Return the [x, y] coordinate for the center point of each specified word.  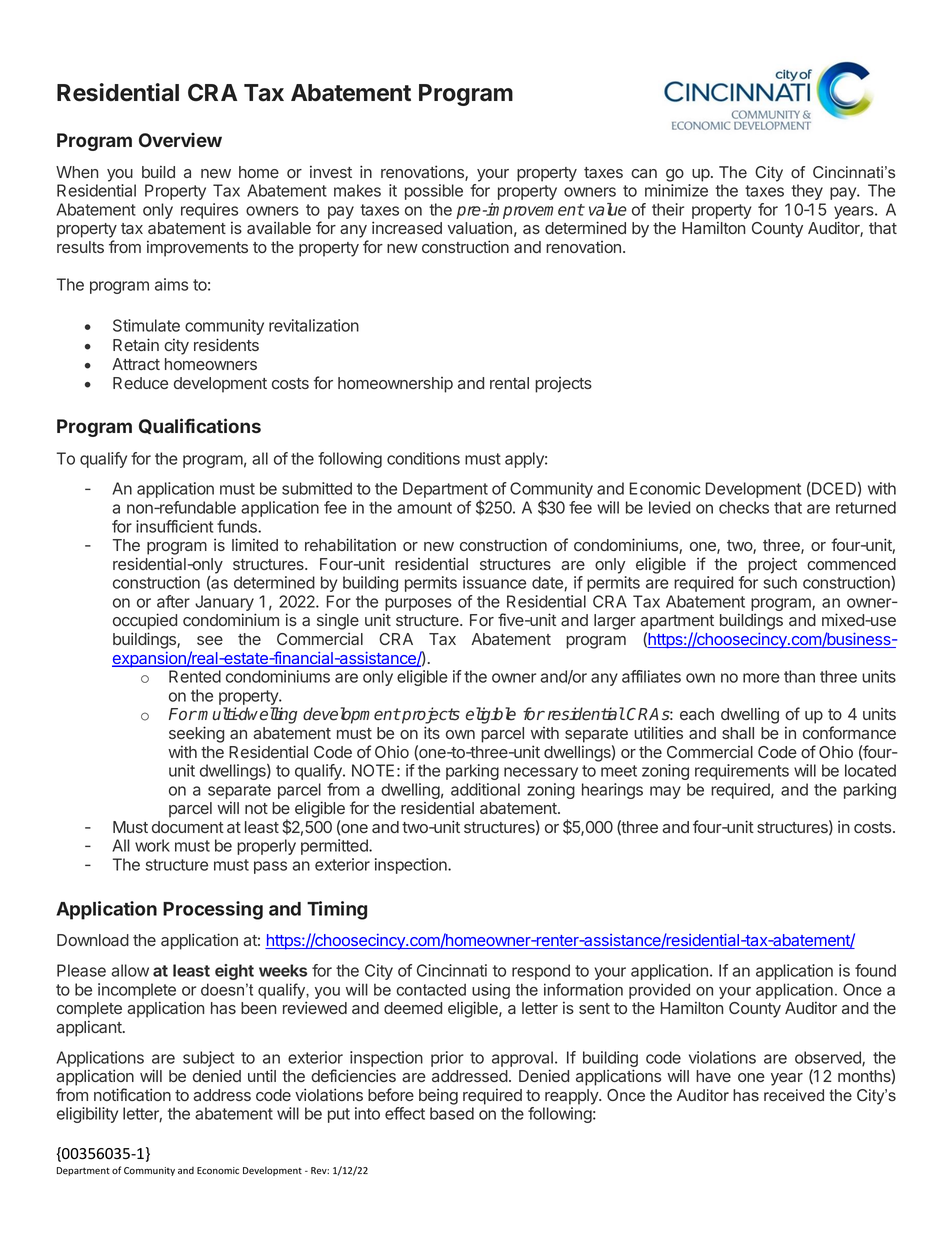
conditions [423, 458]
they [807, 192]
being [438, 1096]
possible [434, 192]
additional [485, 789]
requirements [742, 772]
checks [744, 507]
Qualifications [200, 426]
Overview [180, 139]
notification [132, 1094]
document [188, 827]
